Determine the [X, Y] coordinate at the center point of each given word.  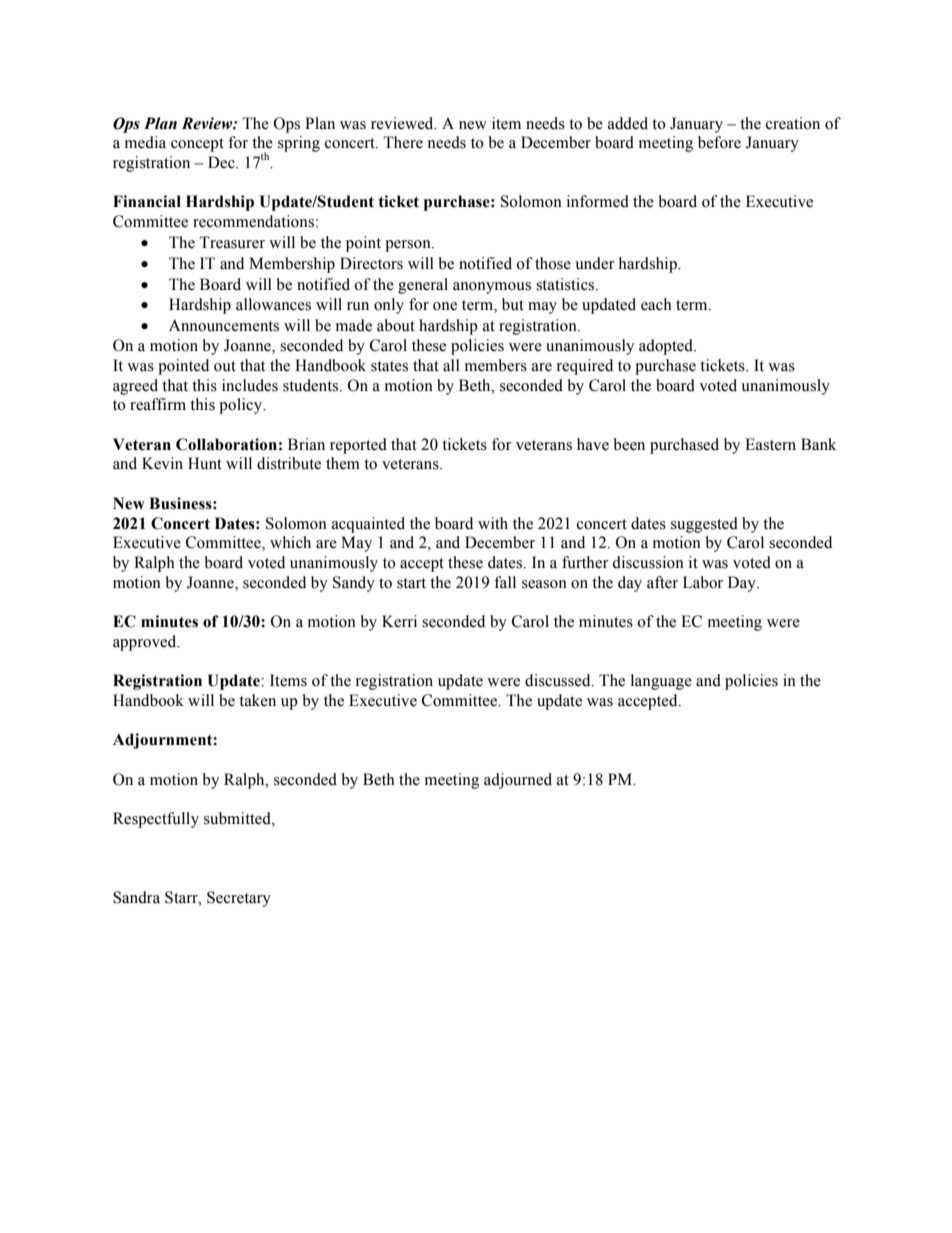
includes [250, 385]
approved [146, 643]
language [661, 682]
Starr [182, 897]
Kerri [399, 621]
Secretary [239, 899]
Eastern [770, 444]
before [719, 142]
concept [197, 145]
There [403, 142]
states [389, 366]
